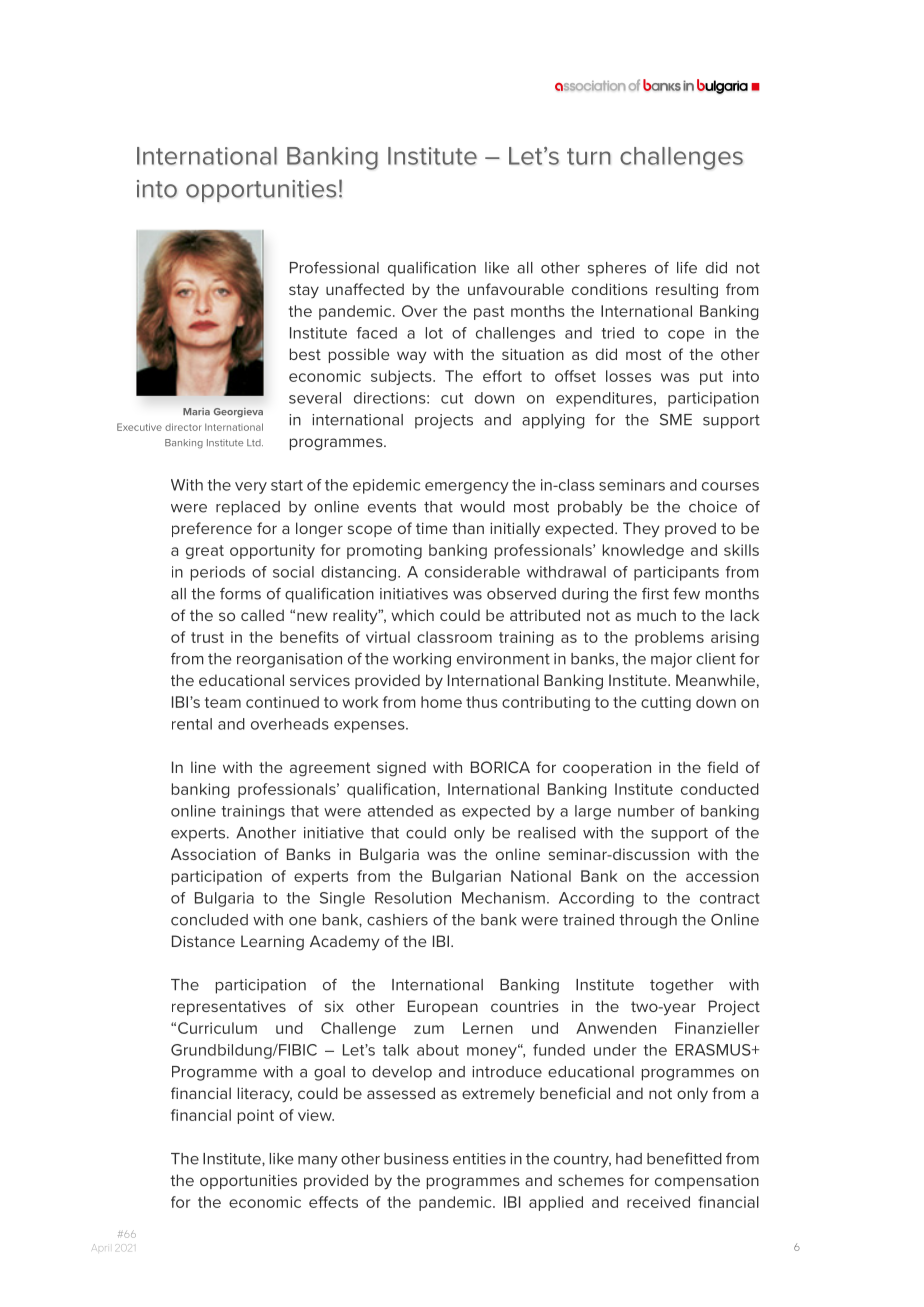  Describe the element at coordinates (413, 898) in the screenshot. I see `Resolution` at that location.
